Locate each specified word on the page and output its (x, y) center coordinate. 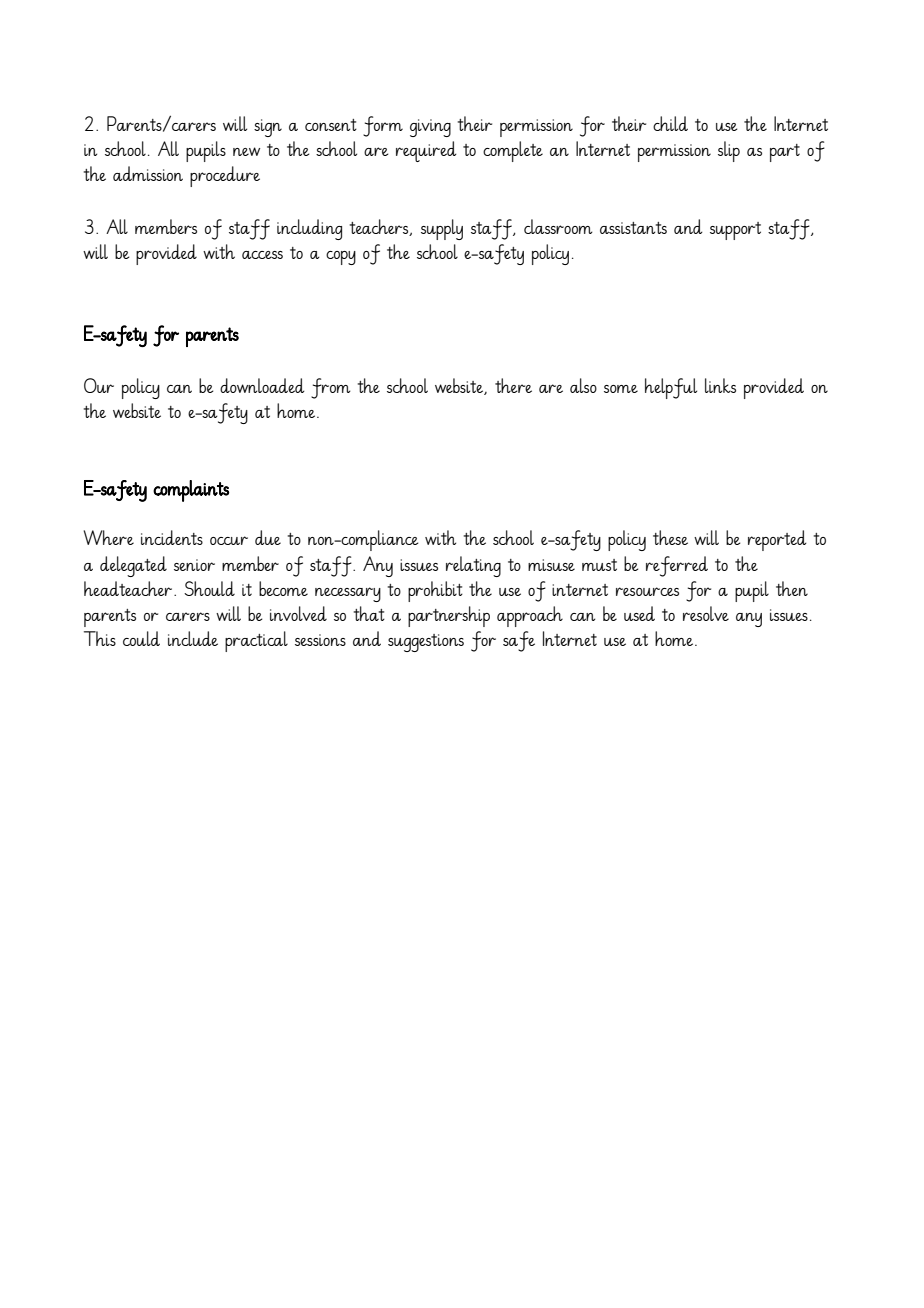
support (735, 231)
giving (430, 128)
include (193, 638)
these (670, 537)
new (246, 151)
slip (729, 151)
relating (473, 566)
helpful (671, 388)
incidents (172, 537)
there (513, 385)
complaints (191, 491)
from (331, 388)
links (720, 385)
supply (442, 229)
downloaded (262, 385)
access (262, 255)
